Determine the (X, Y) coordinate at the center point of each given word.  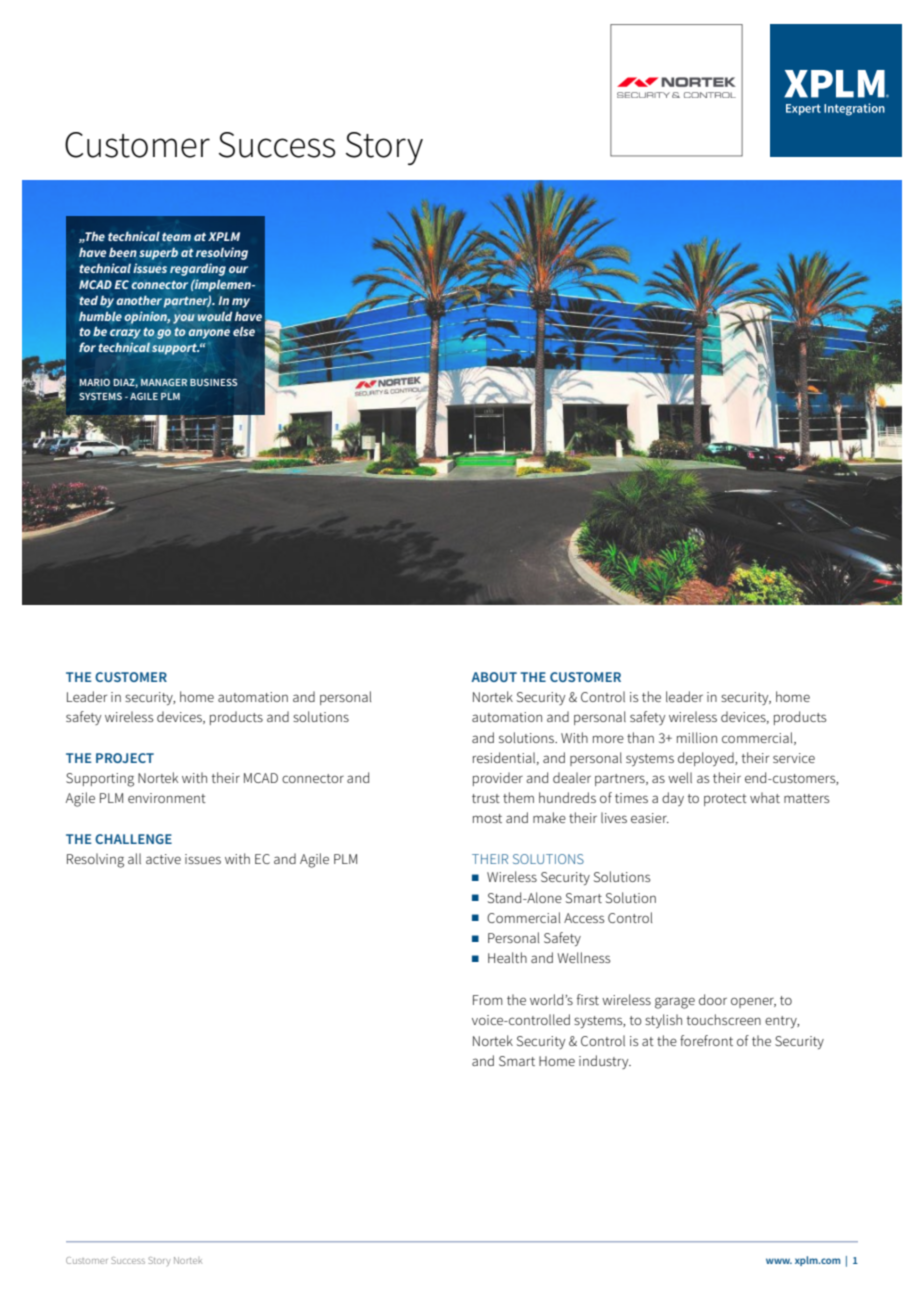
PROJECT (125, 758)
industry (605, 1062)
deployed (707, 759)
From (487, 1000)
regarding (198, 269)
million (697, 737)
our (238, 269)
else (244, 331)
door (713, 999)
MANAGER (164, 382)
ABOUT (494, 677)
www (779, 1261)
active (163, 859)
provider (498, 779)
